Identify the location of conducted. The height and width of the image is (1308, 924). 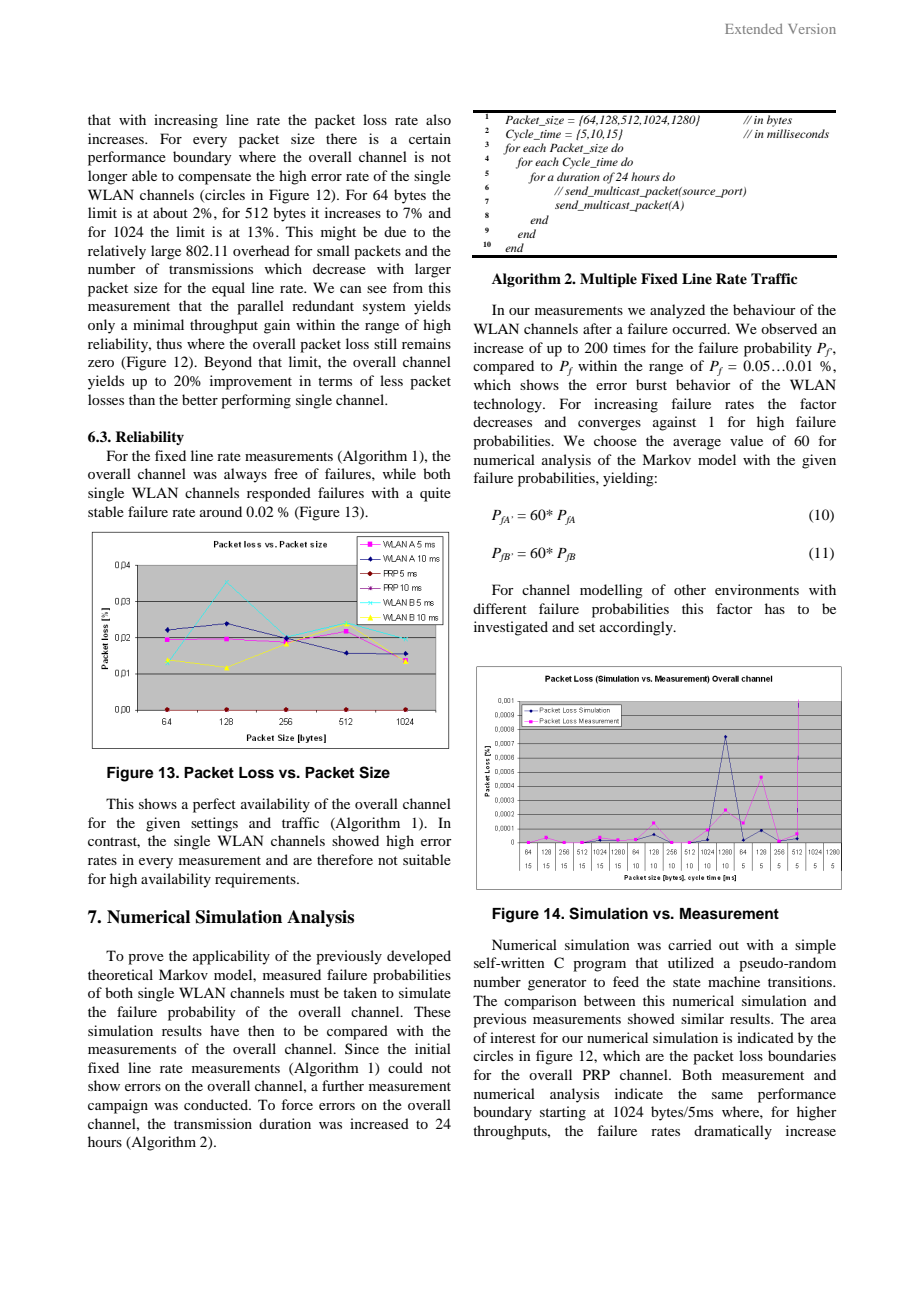
(217, 1104).
